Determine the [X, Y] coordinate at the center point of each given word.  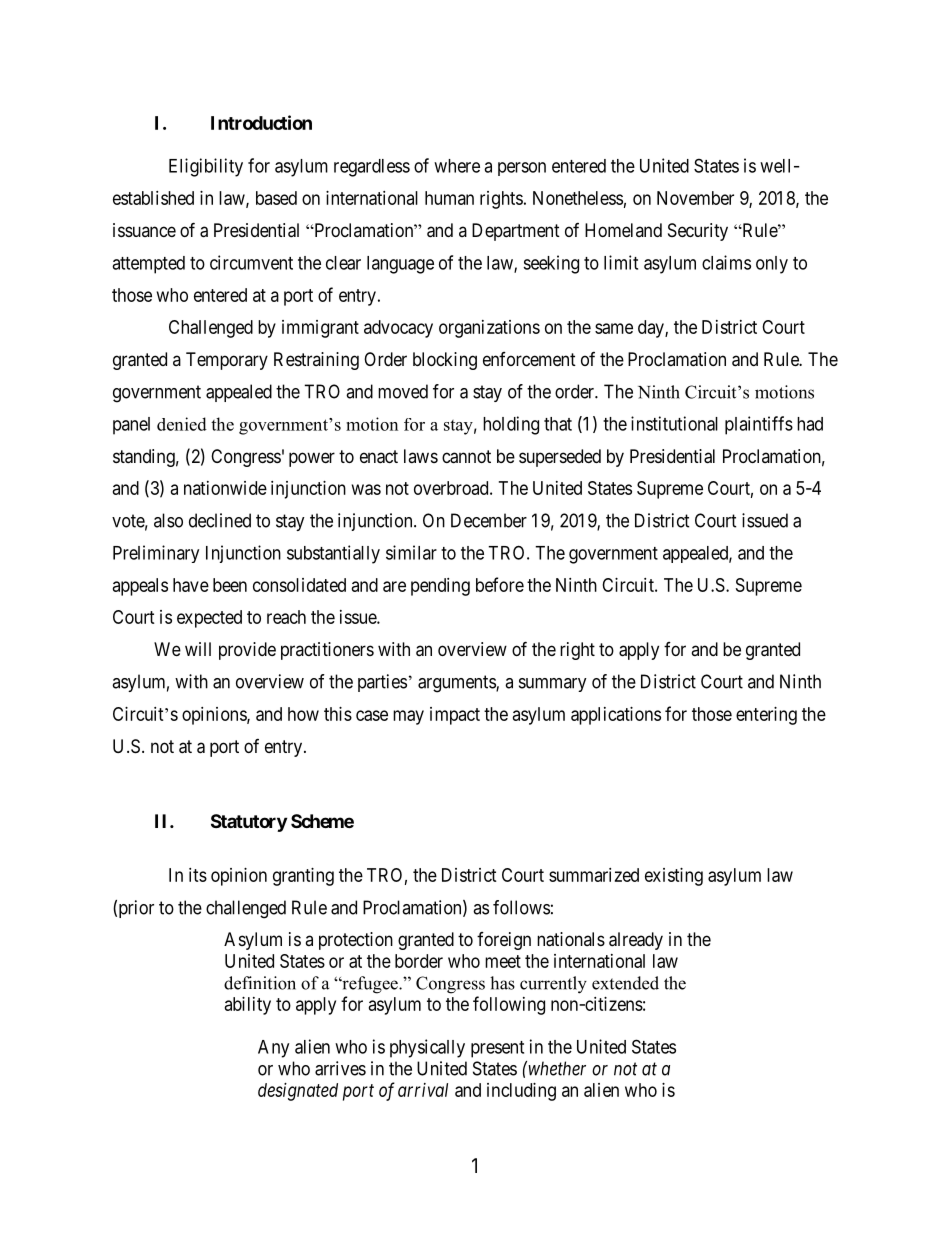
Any [273, 1049]
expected [209, 619]
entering [766, 716]
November [695, 198]
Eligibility [206, 167]
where [457, 166]
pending [440, 587]
